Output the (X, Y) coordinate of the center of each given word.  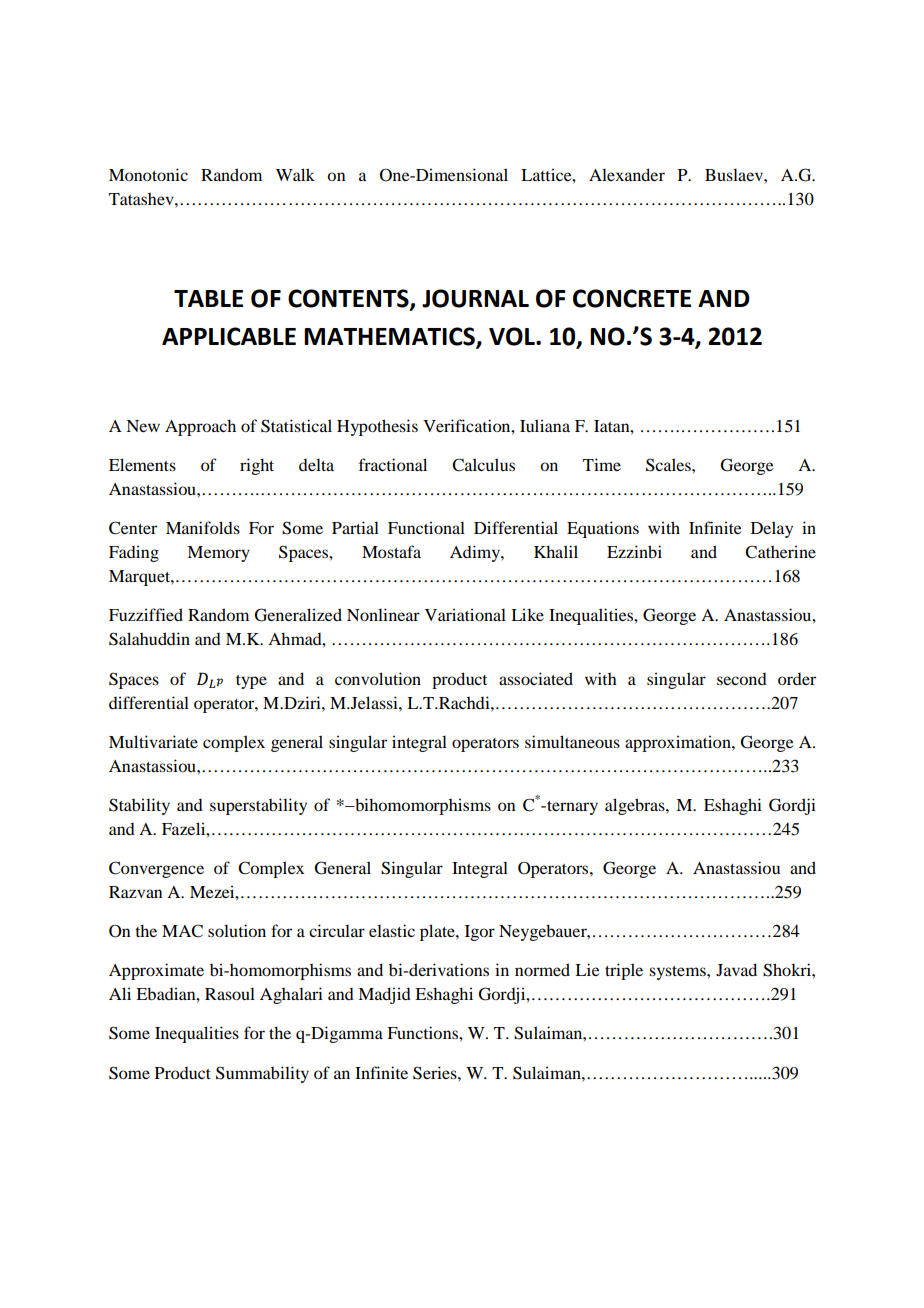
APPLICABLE (229, 336)
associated (536, 678)
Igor (480, 933)
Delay (772, 529)
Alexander (627, 174)
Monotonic (148, 174)
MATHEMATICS (390, 337)
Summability (262, 1074)
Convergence (156, 869)
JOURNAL (475, 298)
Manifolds (203, 527)
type (251, 682)
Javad (736, 969)
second (742, 679)
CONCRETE (632, 298)
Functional (426, 527)
